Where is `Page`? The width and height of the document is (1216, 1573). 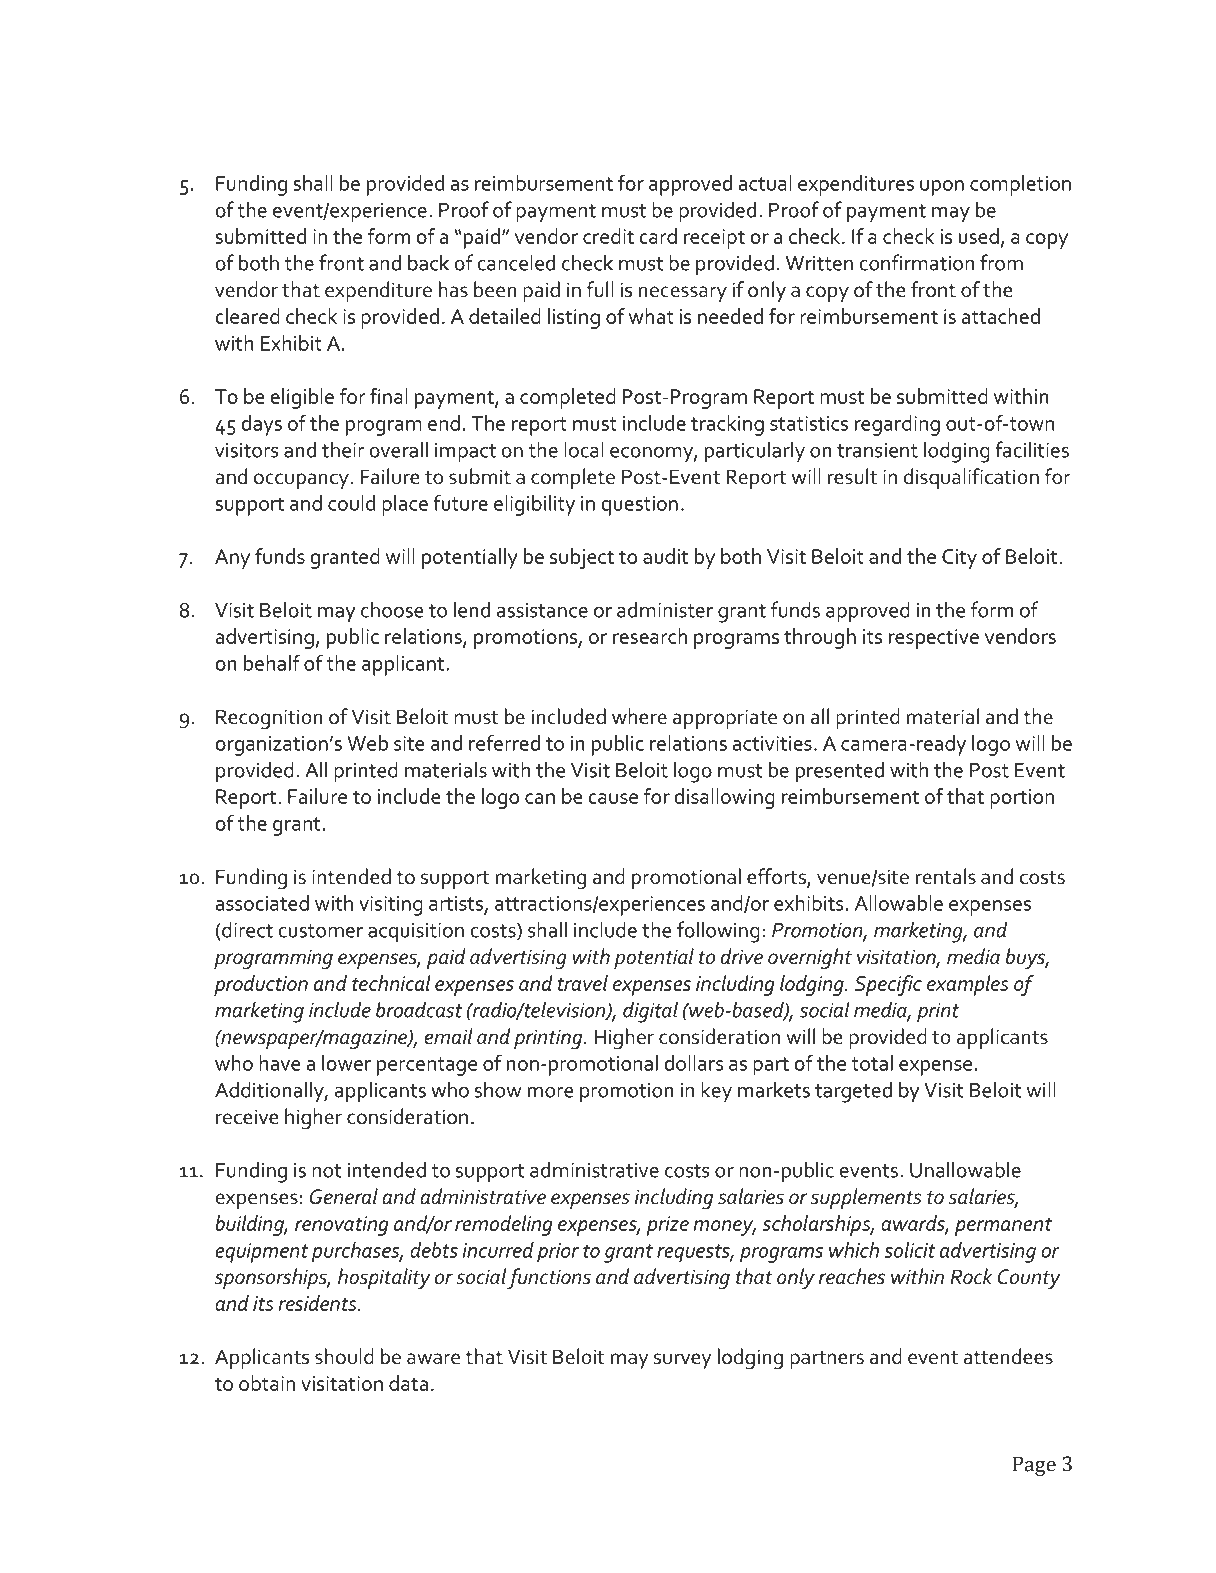
Page is located at coordinates (1034, 1466).
